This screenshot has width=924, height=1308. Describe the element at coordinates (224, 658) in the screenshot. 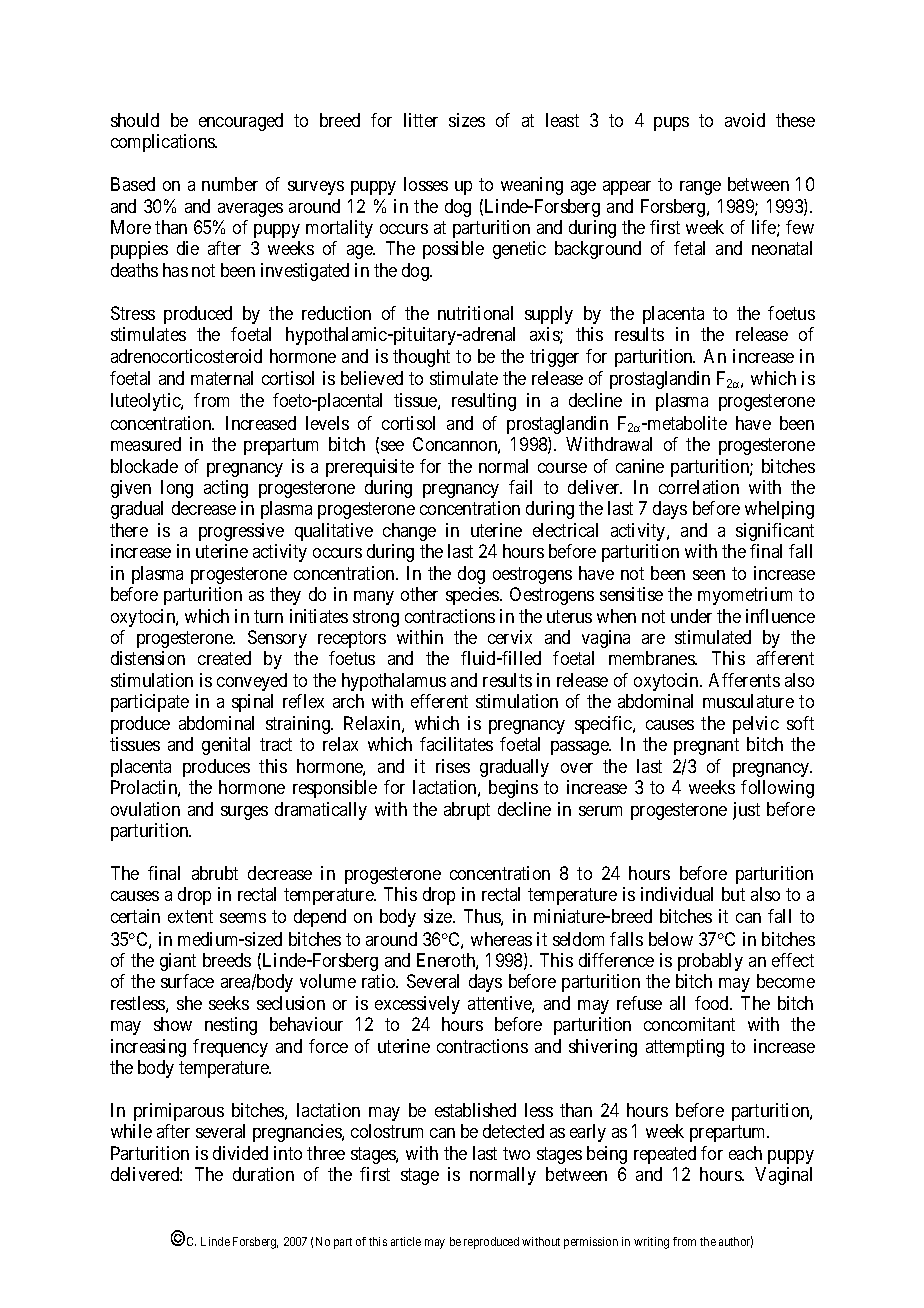

I see `created` at that location.
